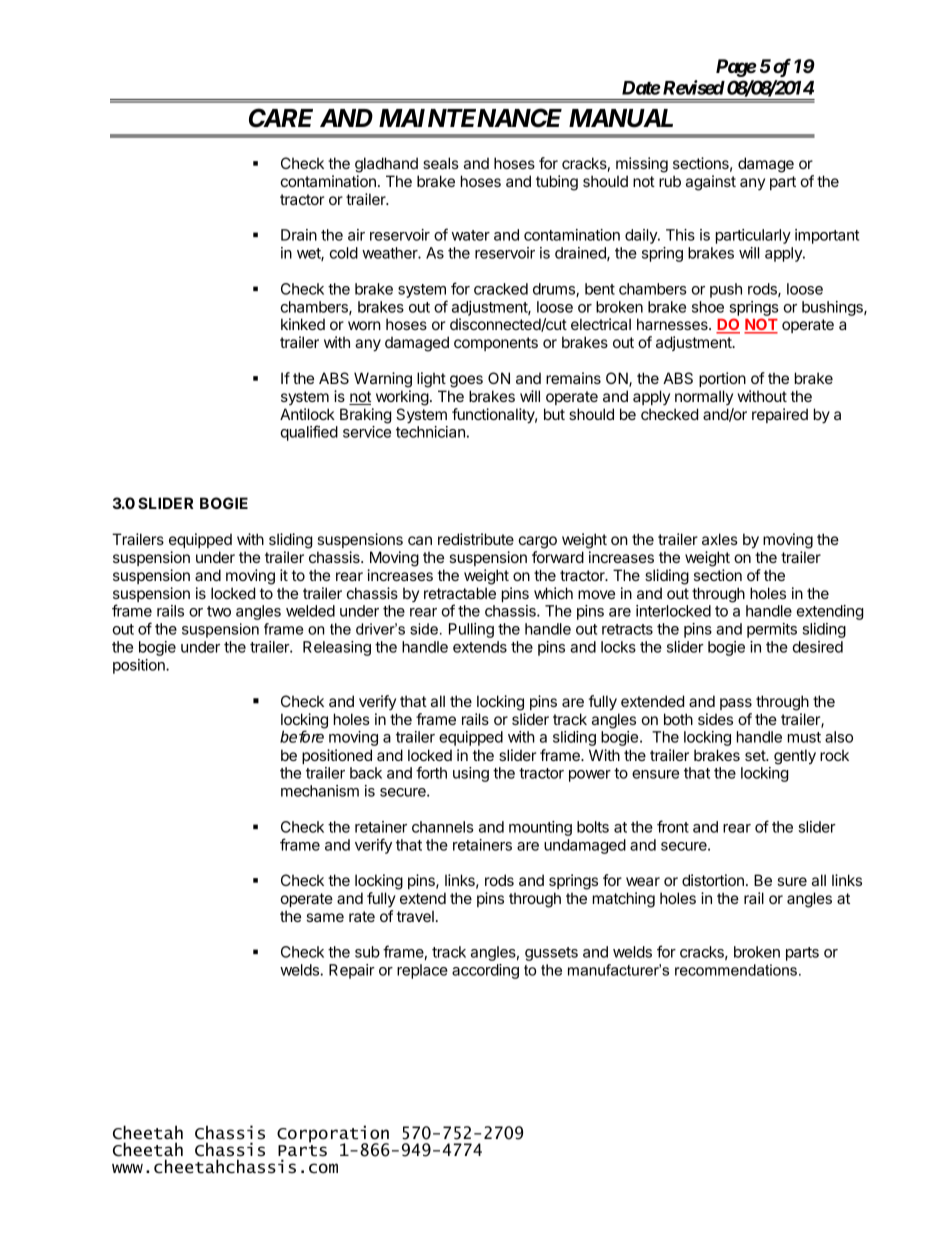  What do you see at coordinates (470, 118) in the image?
I see `MAINTENANCE` at bounding box center [470, 118].
